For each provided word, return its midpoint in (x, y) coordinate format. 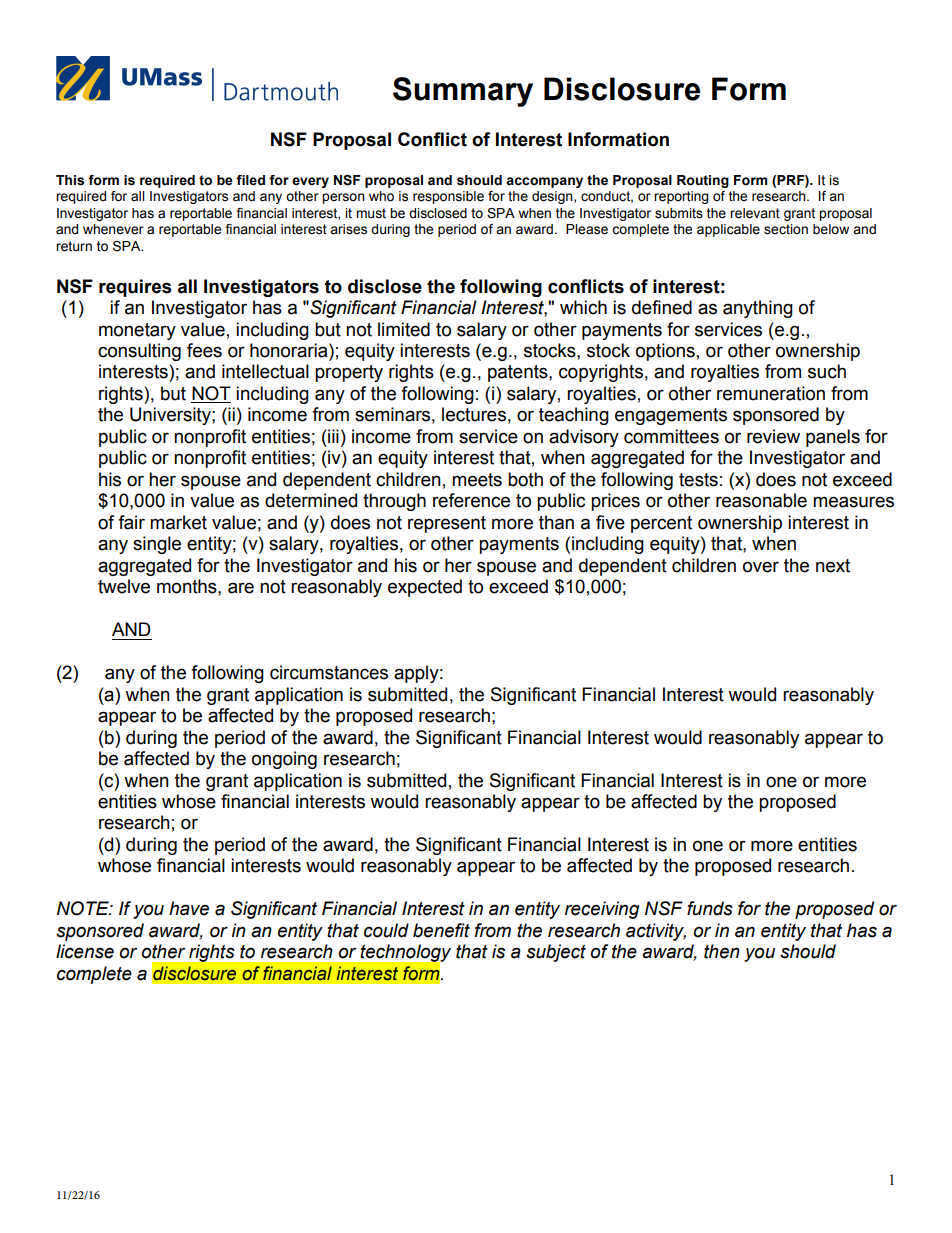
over (761, 567)
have (189, 908)
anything (758, 309)
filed (250, 180)
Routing (703, 181)
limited (404, 329)
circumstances (329, 672)
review (773, 436)
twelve (124, 586)
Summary (463, 92)
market (178, 522)
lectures (474, 414)
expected (425, 588)
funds (710, 908)
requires (135, 288)
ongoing (284, 760)
